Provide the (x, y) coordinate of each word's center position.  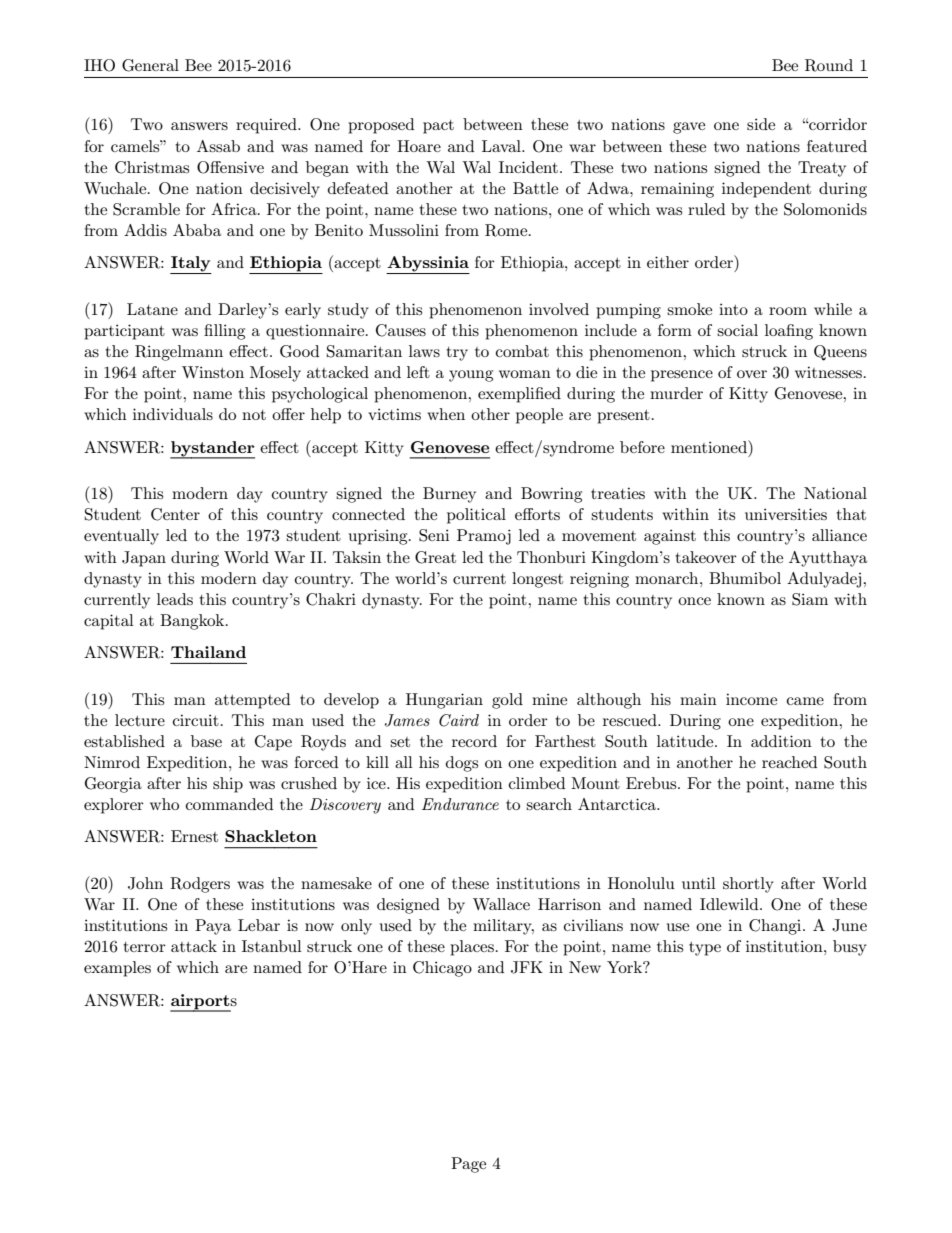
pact (438, 127)
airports (203, 1002)
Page (468, 1165)
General (150, 65)
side (761, 124)
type (705, 949)
